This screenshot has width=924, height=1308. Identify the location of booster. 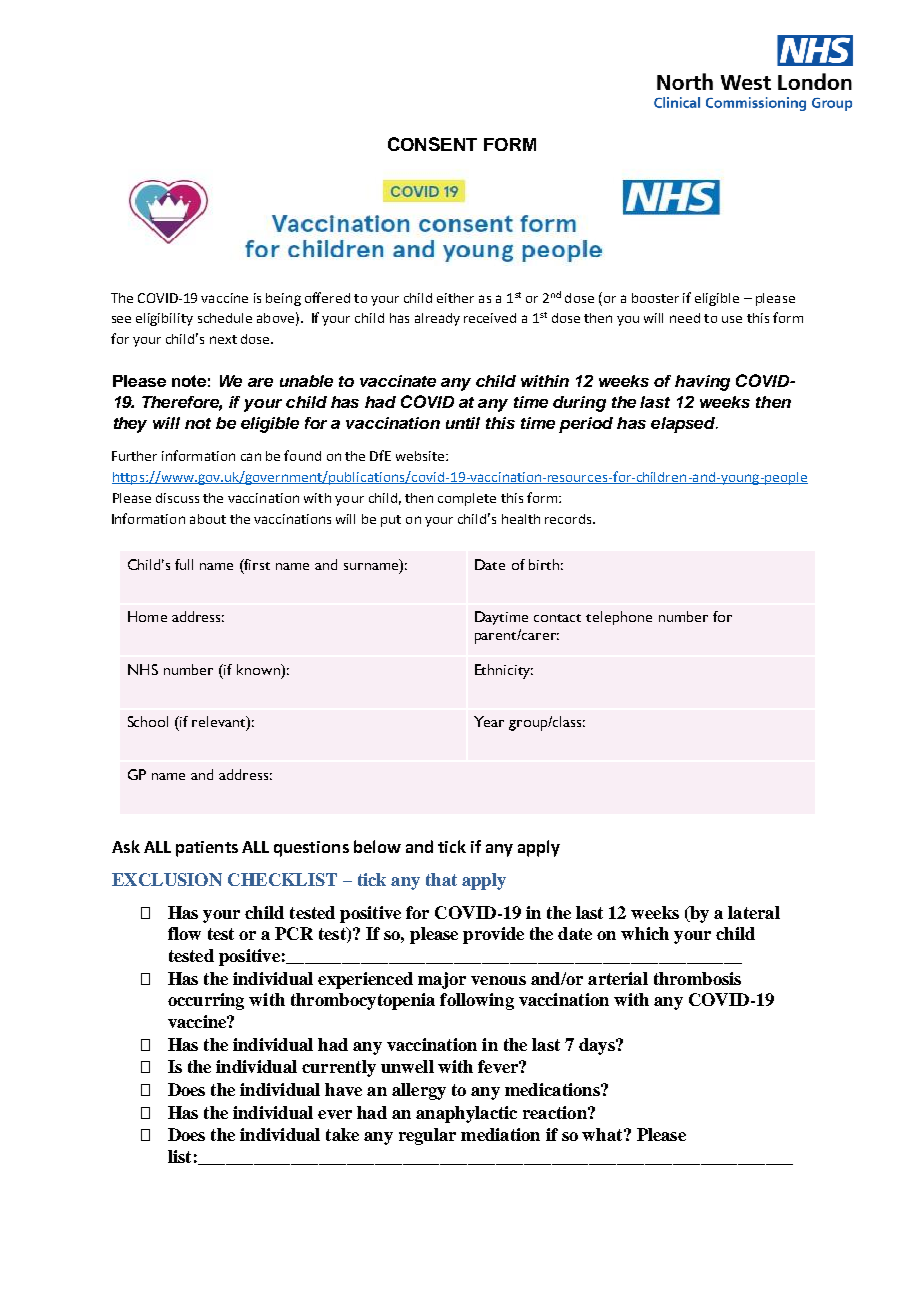
(655, 298).
